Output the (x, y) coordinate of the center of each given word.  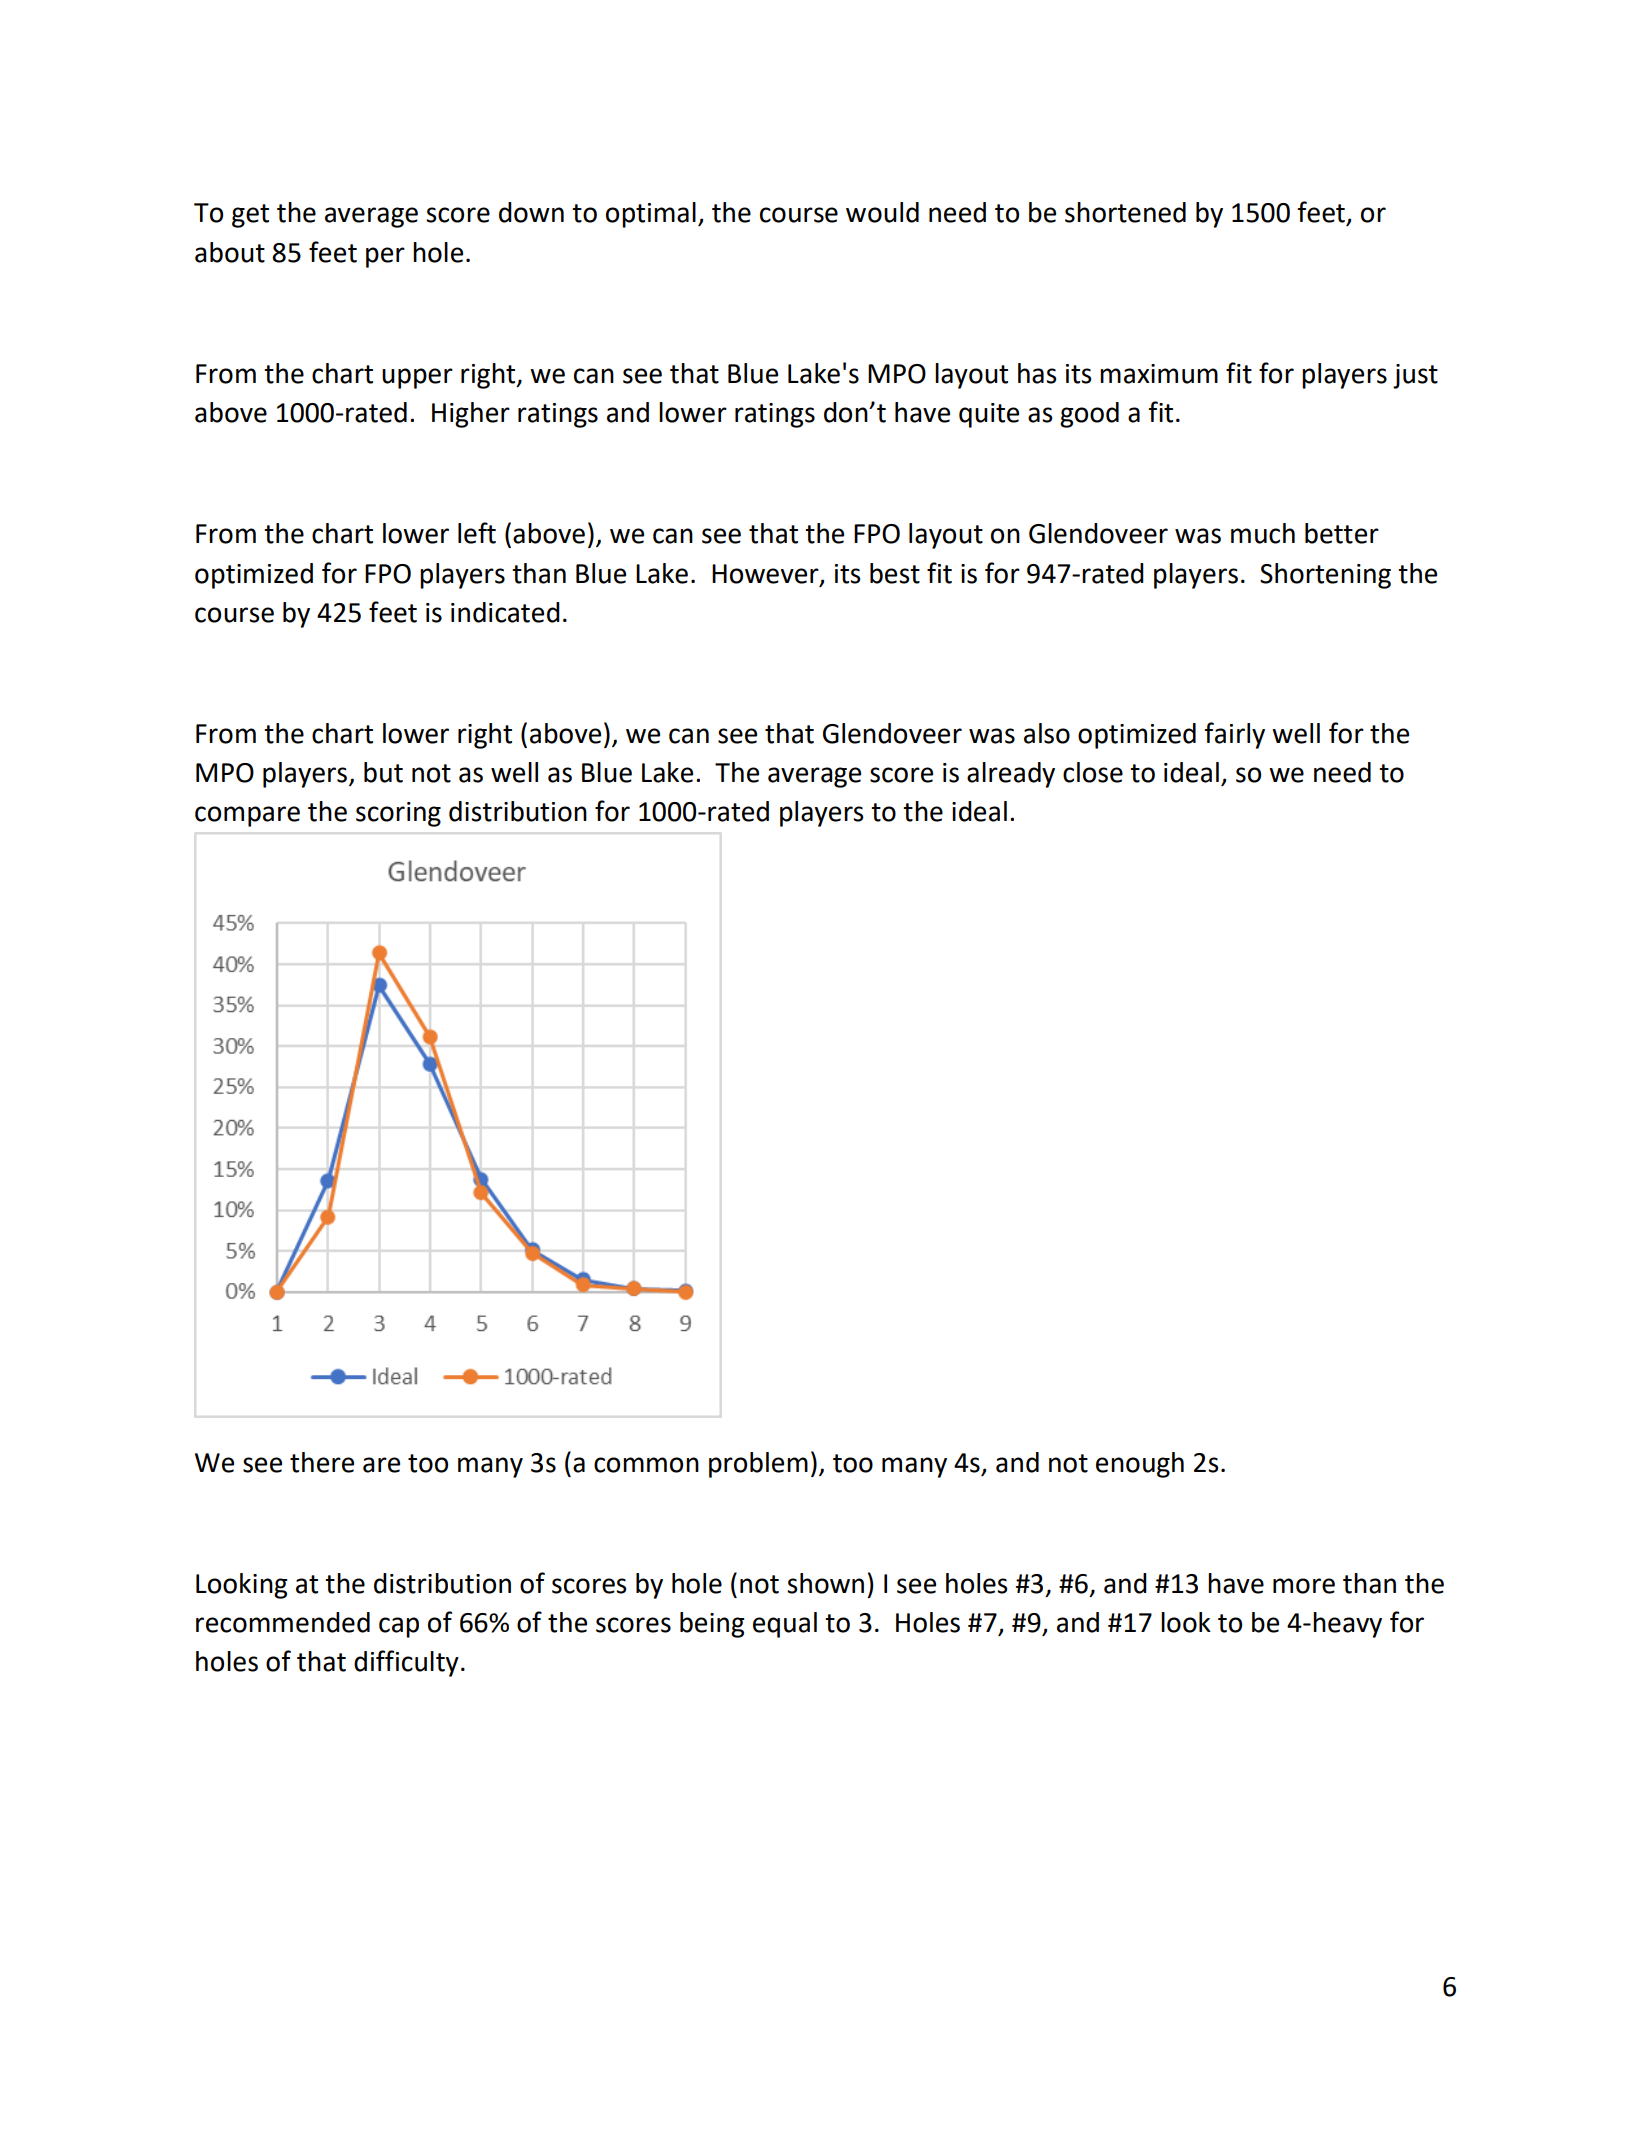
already (1011, 775)
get (250, 216)
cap (399, 1627)
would (882, 212)
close (1093, 772)
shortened (1125, 212)
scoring (398, 814)
